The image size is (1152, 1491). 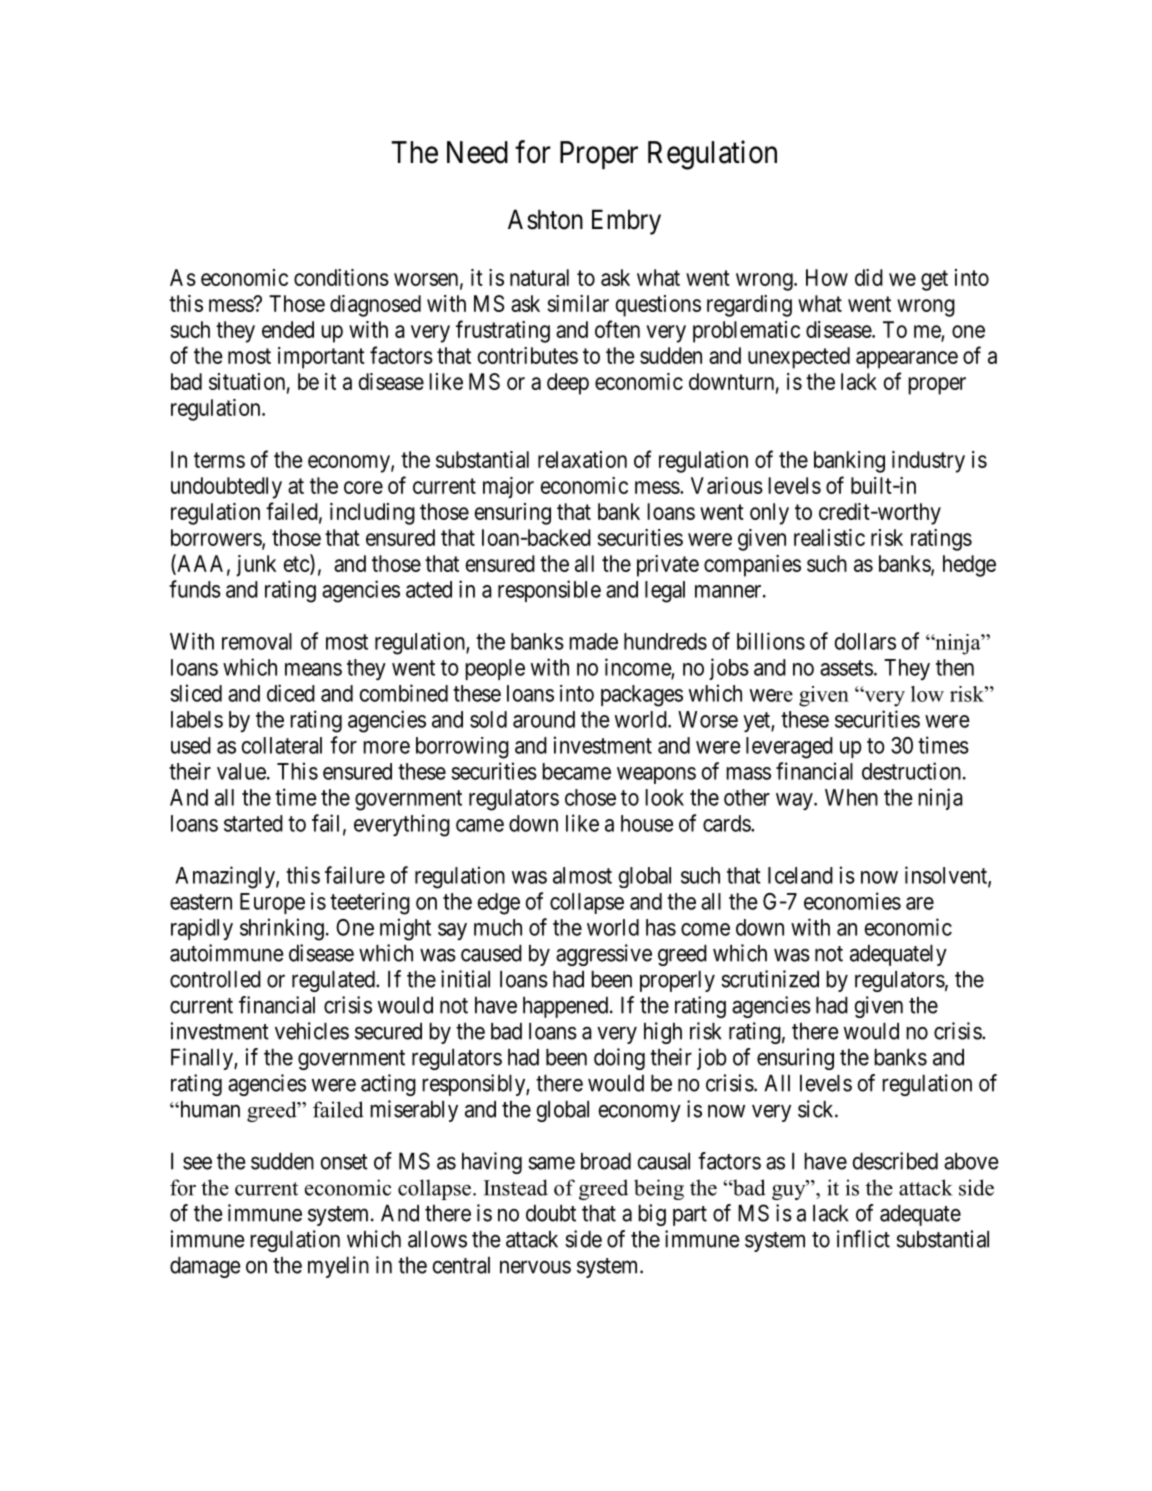 What do you see at coordinates (338, 1267) in the image?
I see `myelin` at bounding box center [338, 1267].
